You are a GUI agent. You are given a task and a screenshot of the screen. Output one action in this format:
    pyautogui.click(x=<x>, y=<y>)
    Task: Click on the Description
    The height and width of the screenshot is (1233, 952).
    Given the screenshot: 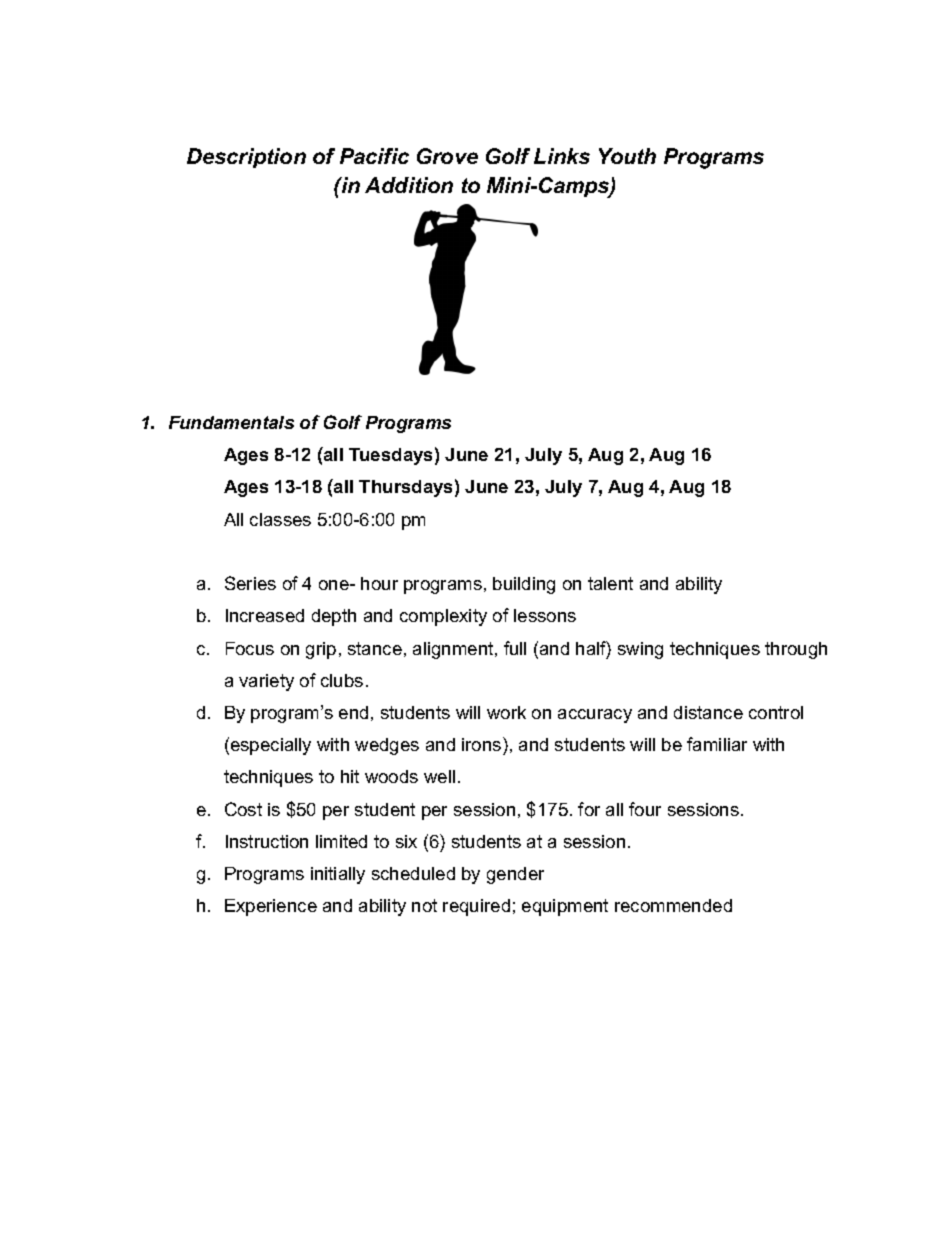 What is the action you would take?
    pyautogui.click(x=246, y=158)
